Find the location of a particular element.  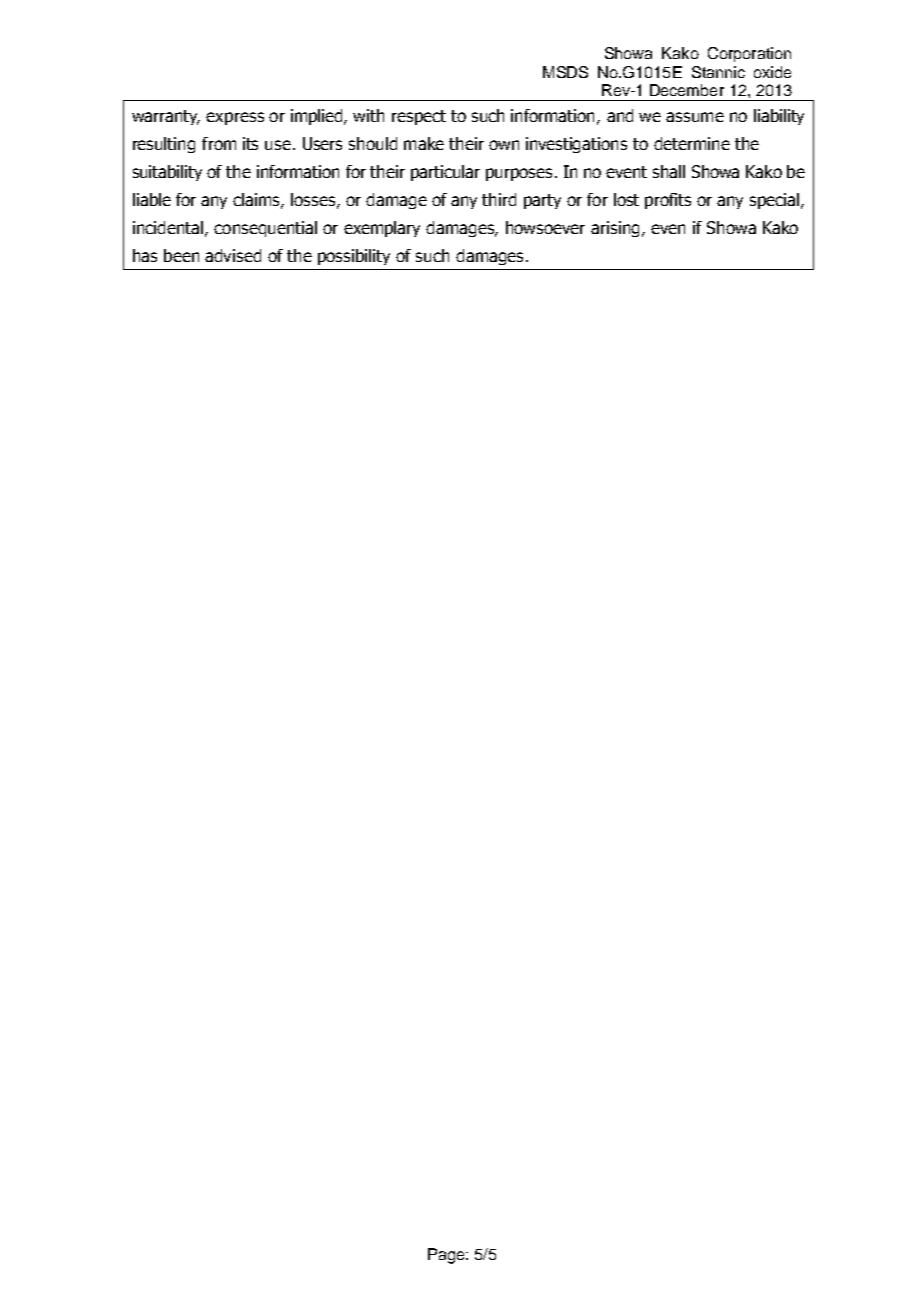

express is located at coordinates (235, 118).
